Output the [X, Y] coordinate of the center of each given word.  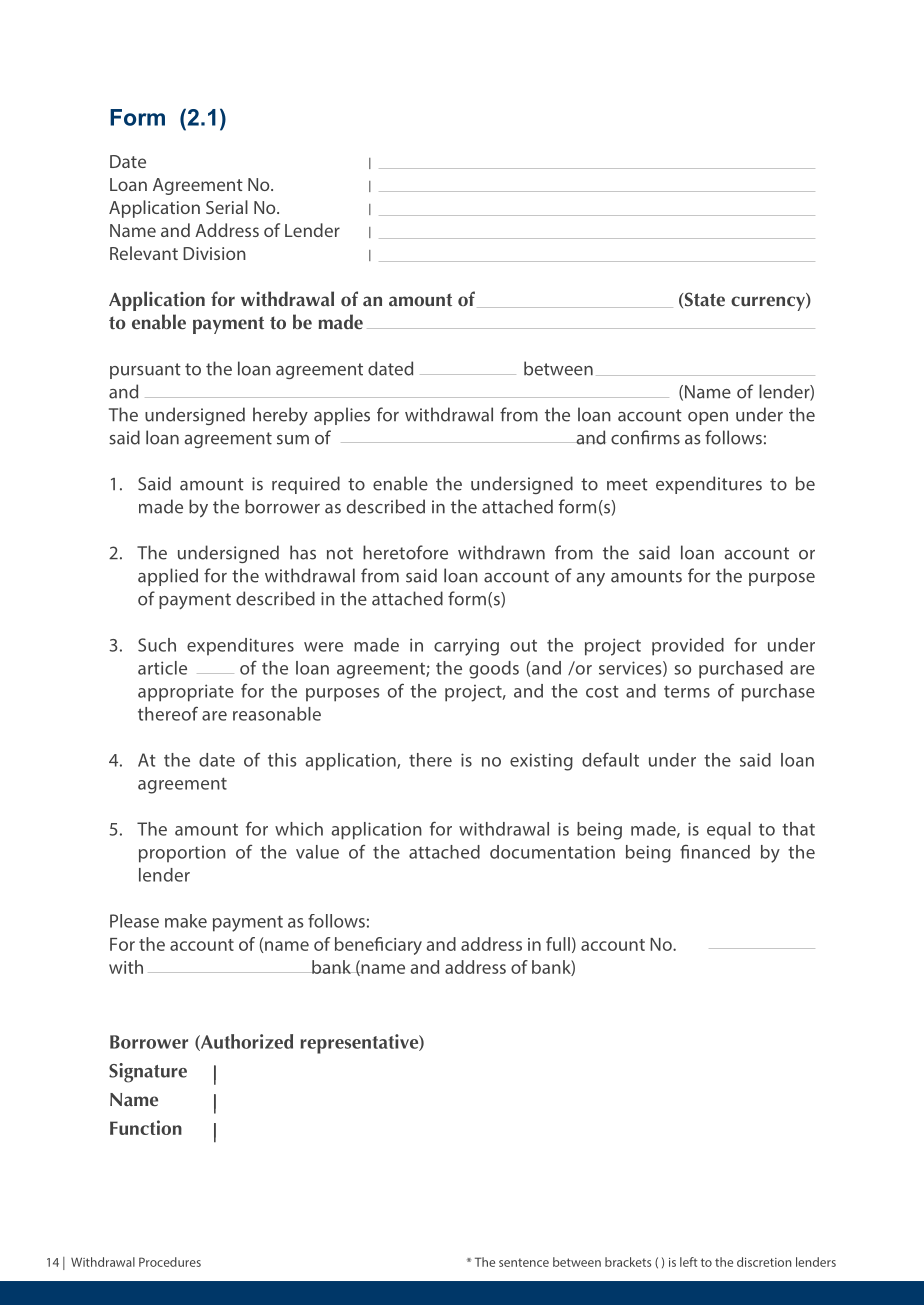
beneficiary [378, 946]
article [162, 668]
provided [688, 647]
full [558, 944]
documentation [552, 852]
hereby [280, 416]
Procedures [170, 1262]
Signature [148, 1073]
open [708, 418]
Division [214, 253]
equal [729, 831]
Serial [227, 207]
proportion [182, 854]
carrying [466, 647]
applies [342, 416]
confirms [645, 437]
